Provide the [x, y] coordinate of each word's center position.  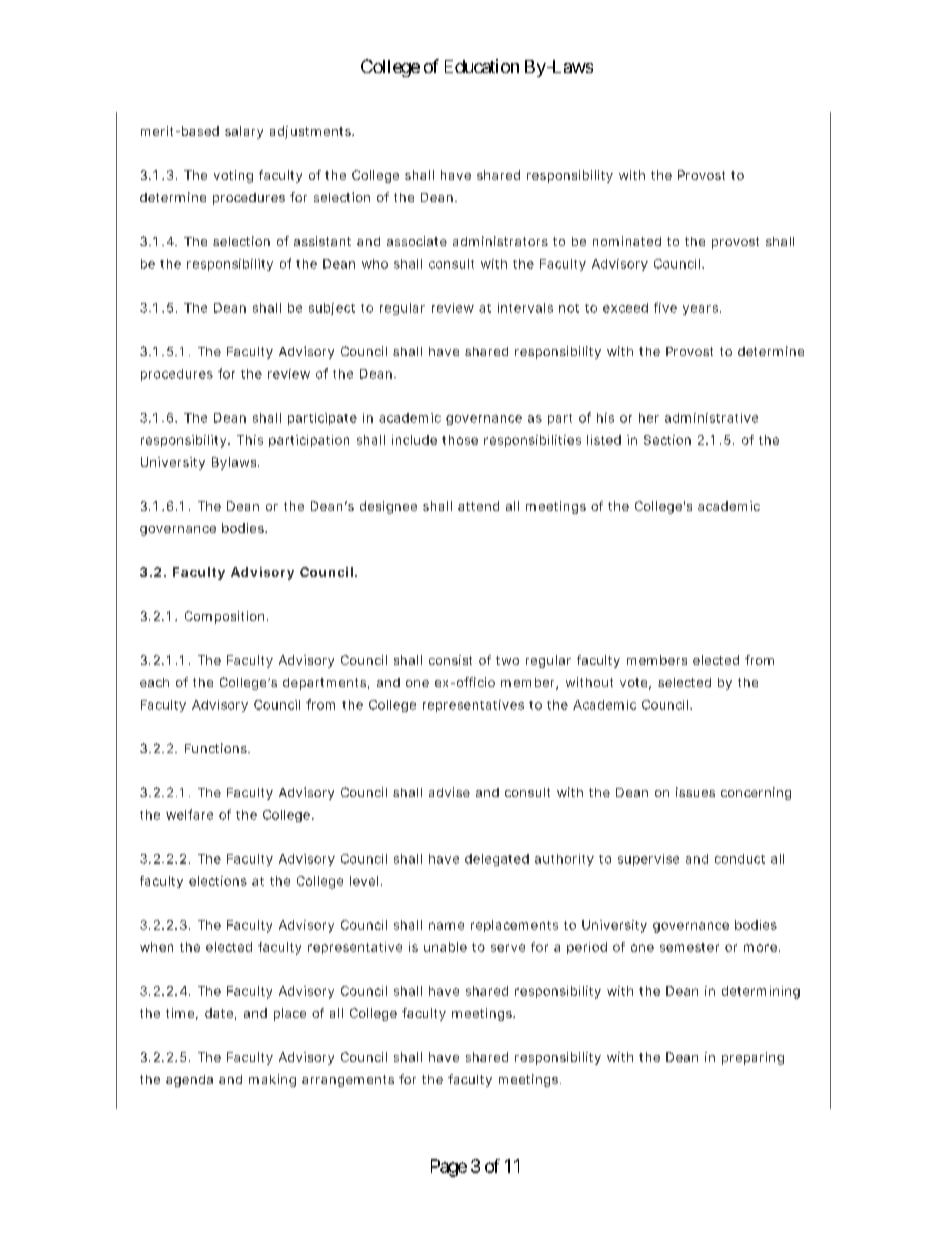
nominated [627, 241]
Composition [226, 617]
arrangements [348, 1081]
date [220, 1014]
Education [482, 66]
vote [635, 684]
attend [478, 506]
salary [244, 132]
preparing [753, 1058]
